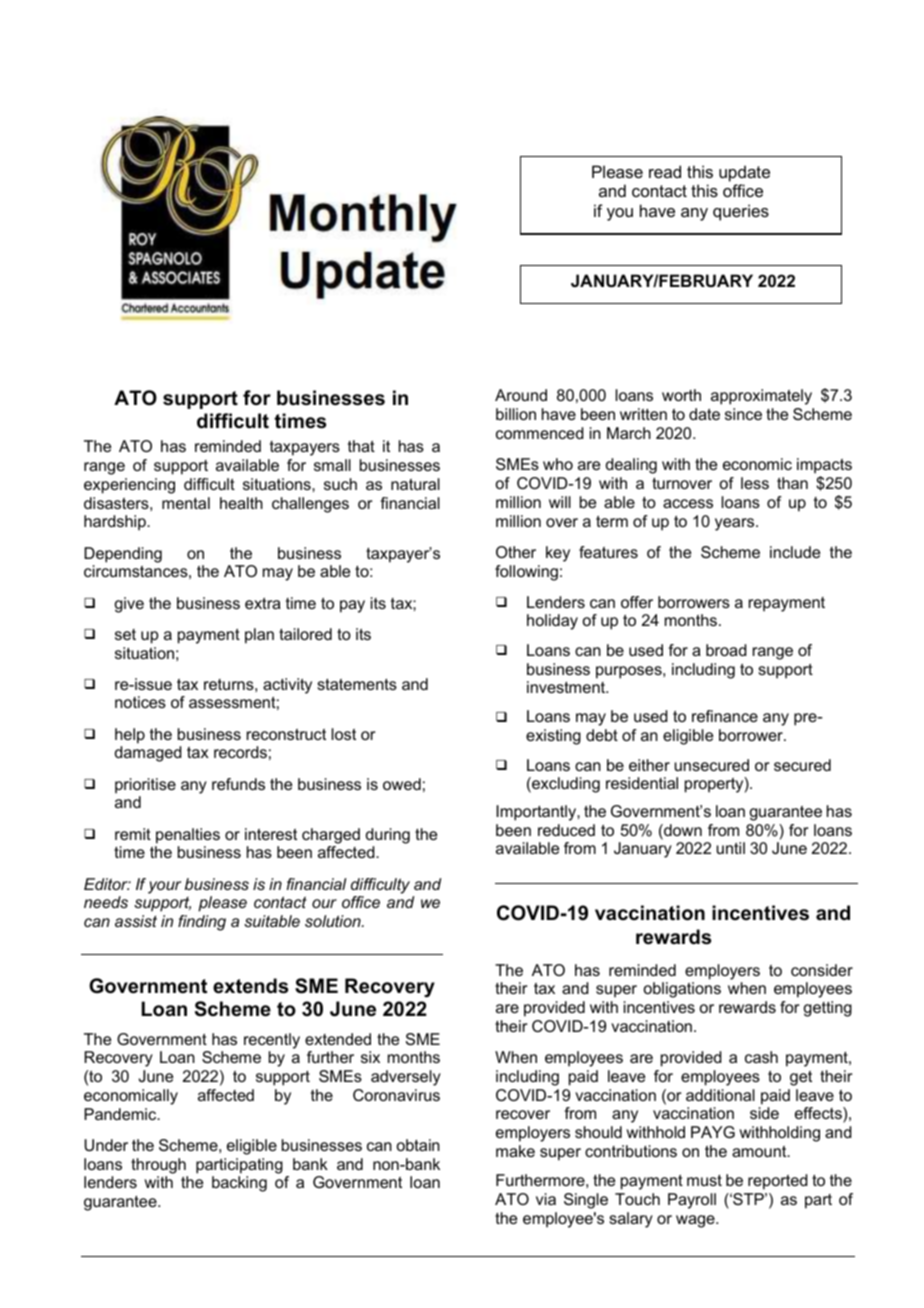 The height and width of the screenshot is (1308, 924). I want to click on during, so click(388, 836).
